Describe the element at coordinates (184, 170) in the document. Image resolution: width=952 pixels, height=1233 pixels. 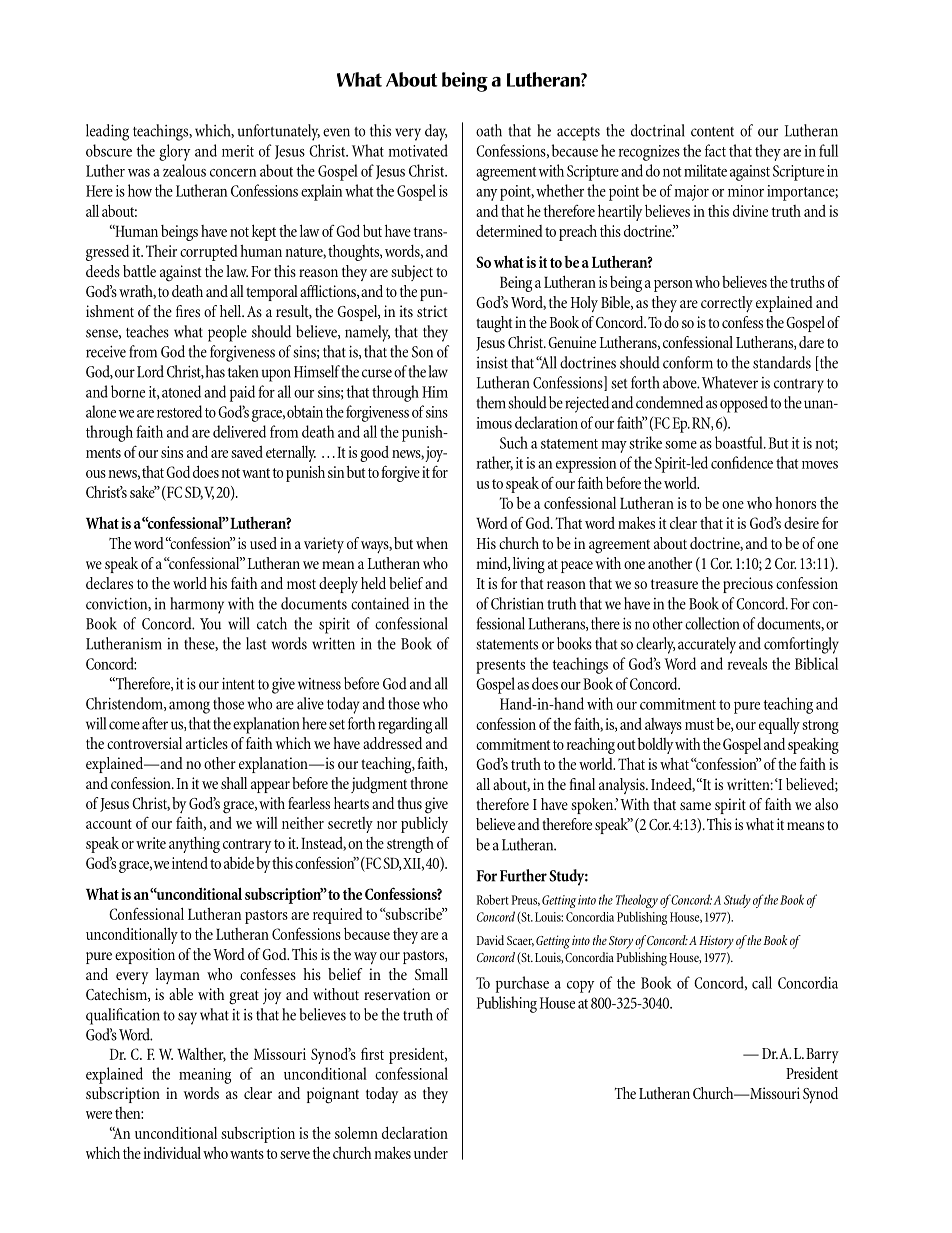
I see `zealous` at that location.
